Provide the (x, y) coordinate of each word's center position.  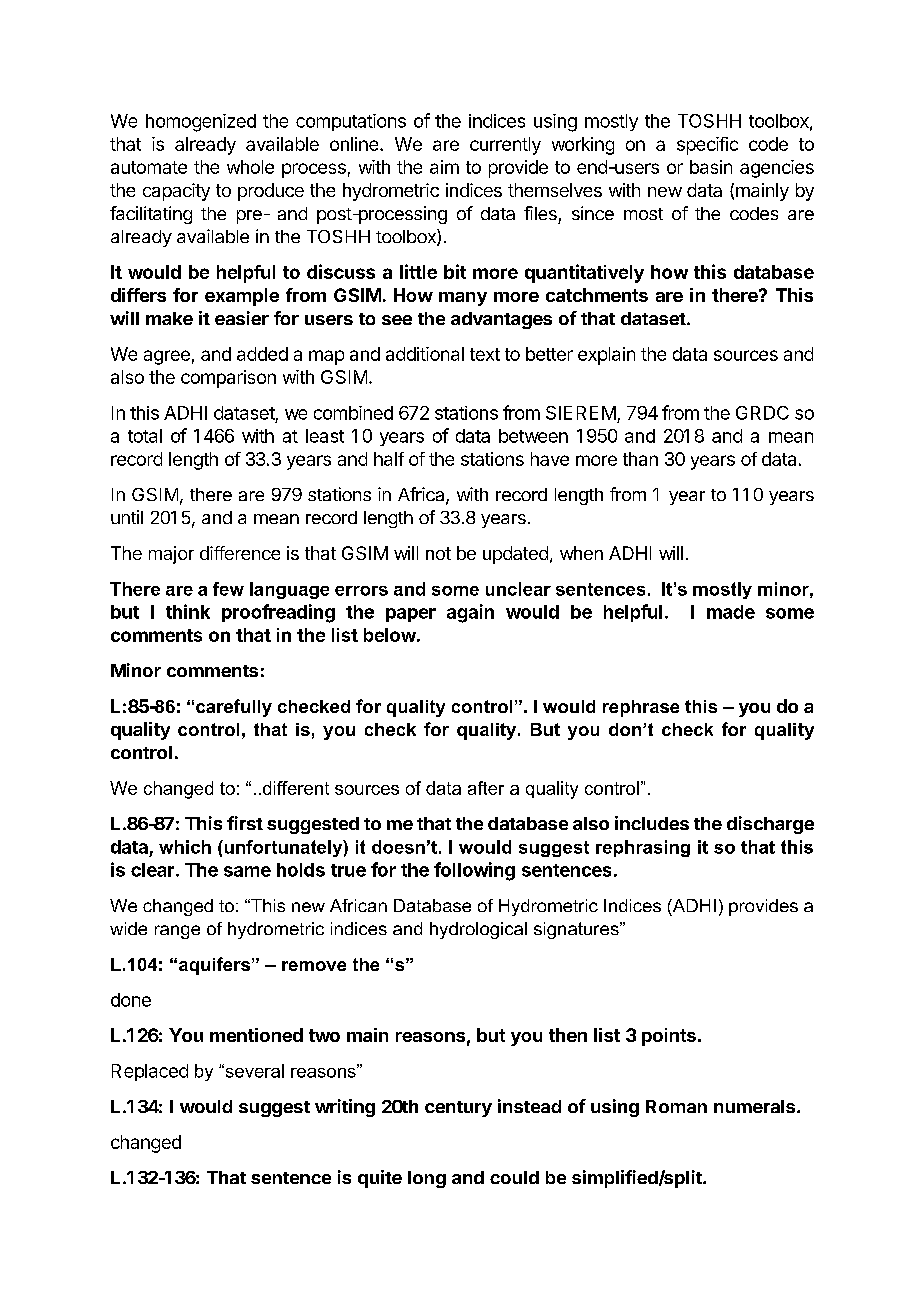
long (427, 1179)
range (177, 932)
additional (425, 354)
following (474, 871)
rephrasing (643, 848)
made (731, 612)
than (640, 459)
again (470, 613)
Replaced (150, 1072)
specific (707, 146)
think (188, 611)
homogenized (201, 123)
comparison (228, 379)
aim (444, 167)
